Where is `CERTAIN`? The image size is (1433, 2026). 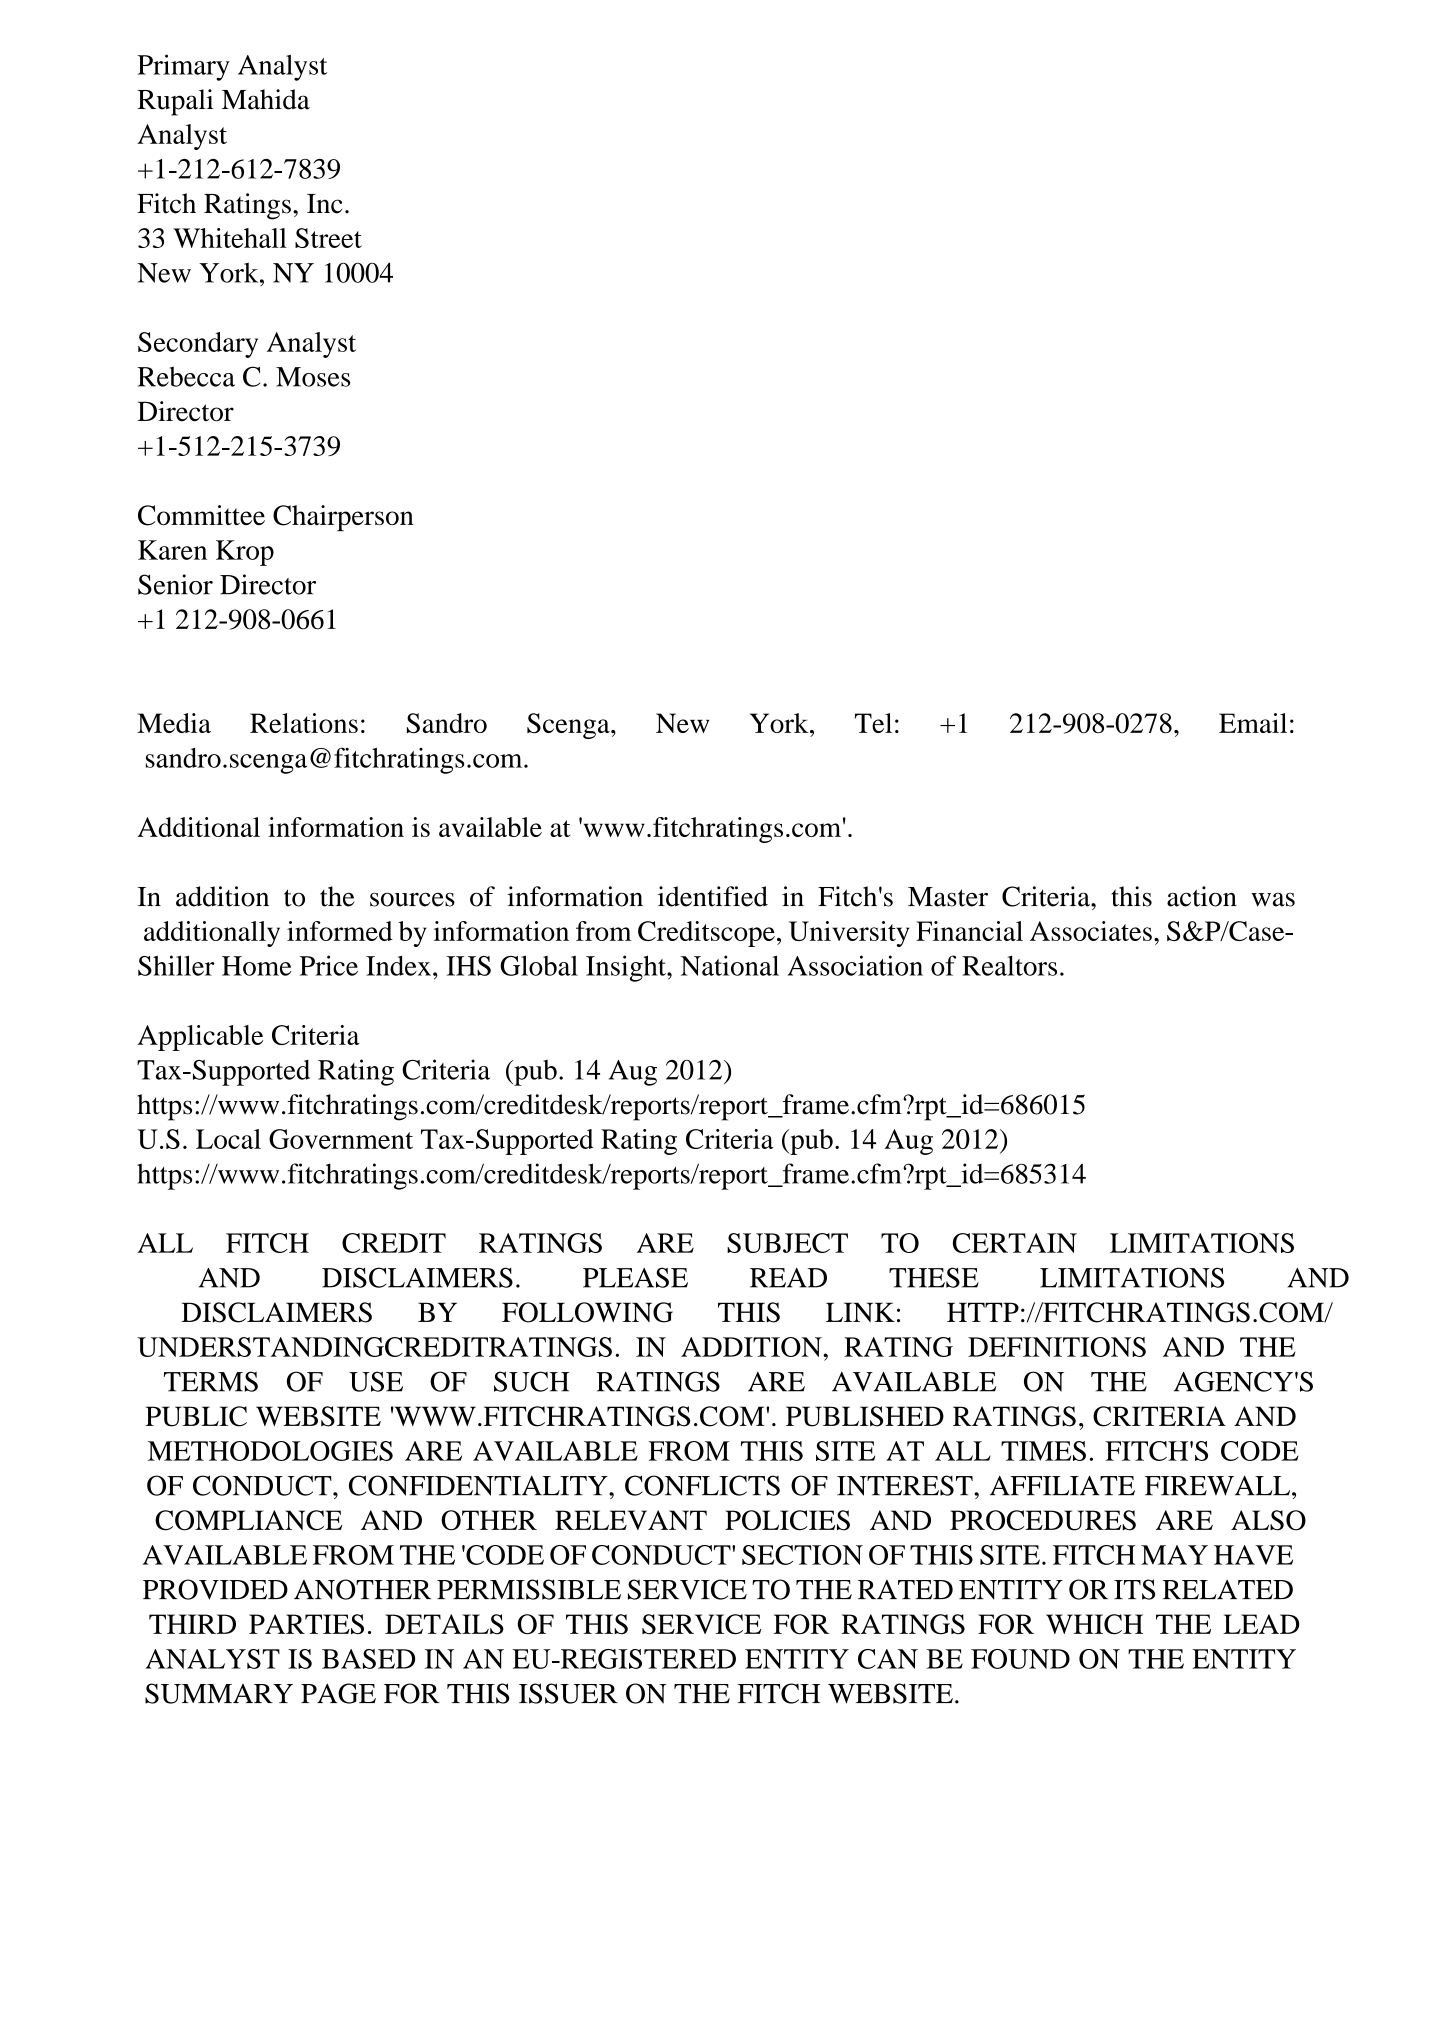
CERTAIN is located at coordinates (1015, 1243).
